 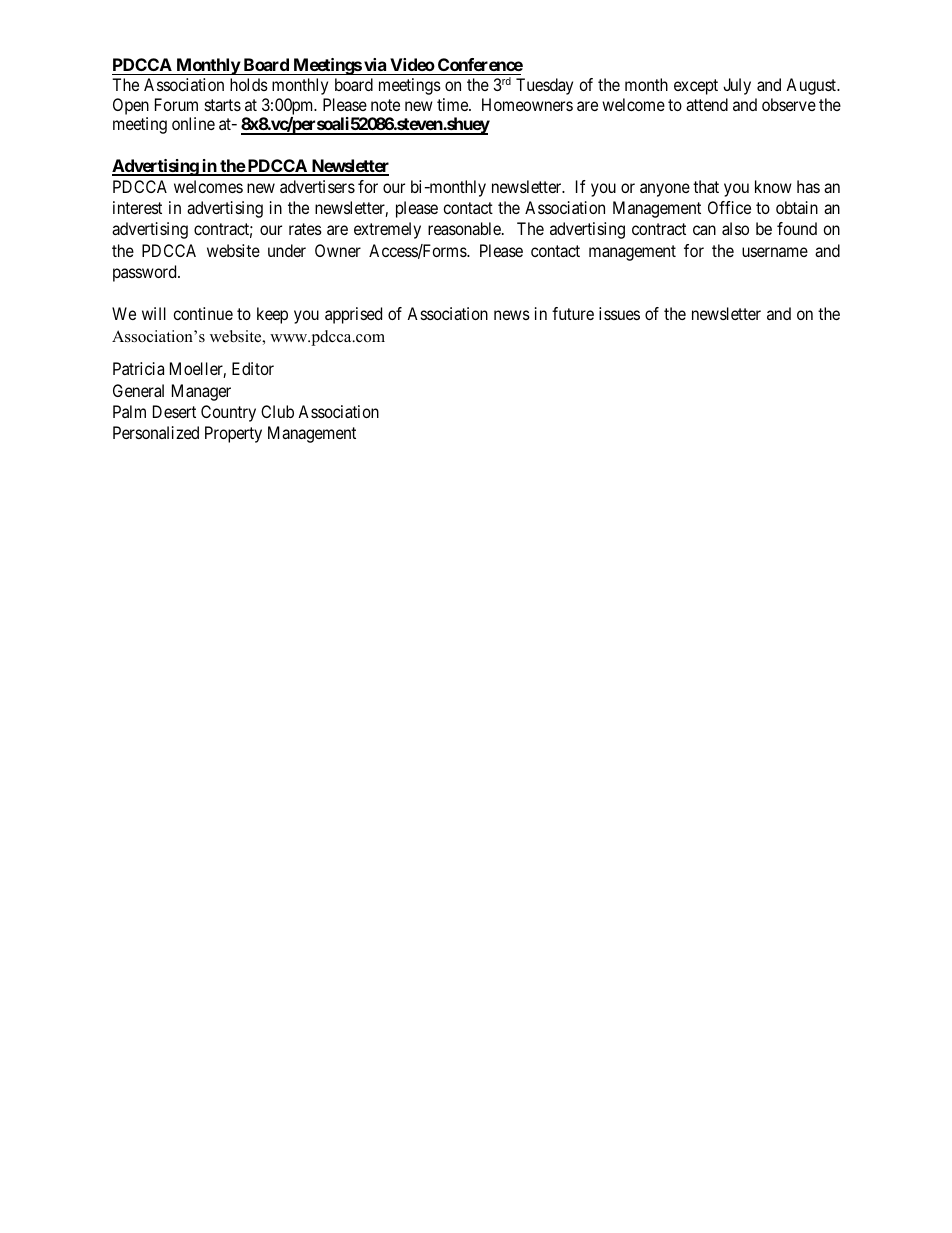 What do you see at coordinates (573, 313) in the page?
I see `future` at bounding box center [573, 313].
